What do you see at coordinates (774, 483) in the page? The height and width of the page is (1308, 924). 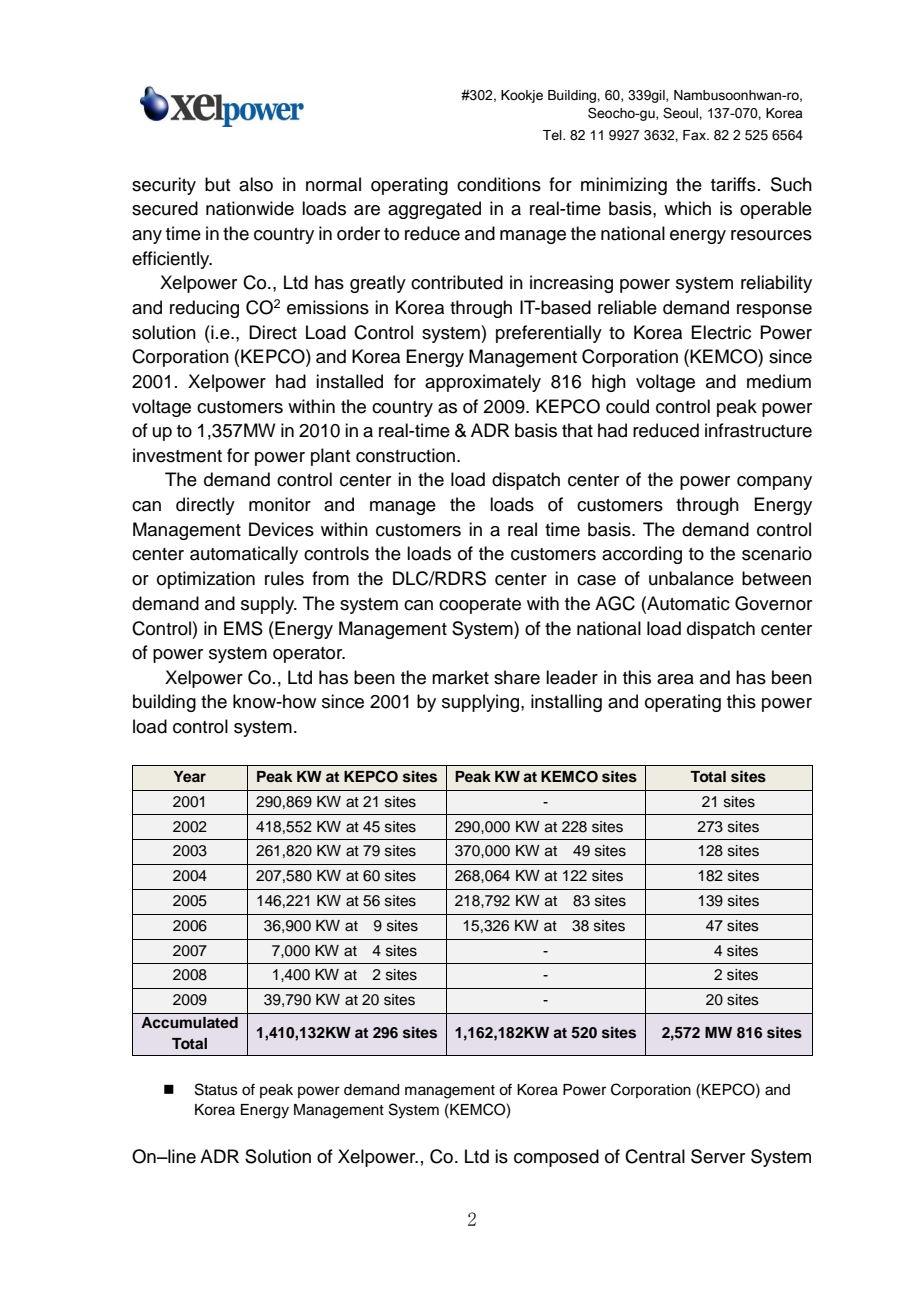 I see `company` at bounding box center [774, 483].
